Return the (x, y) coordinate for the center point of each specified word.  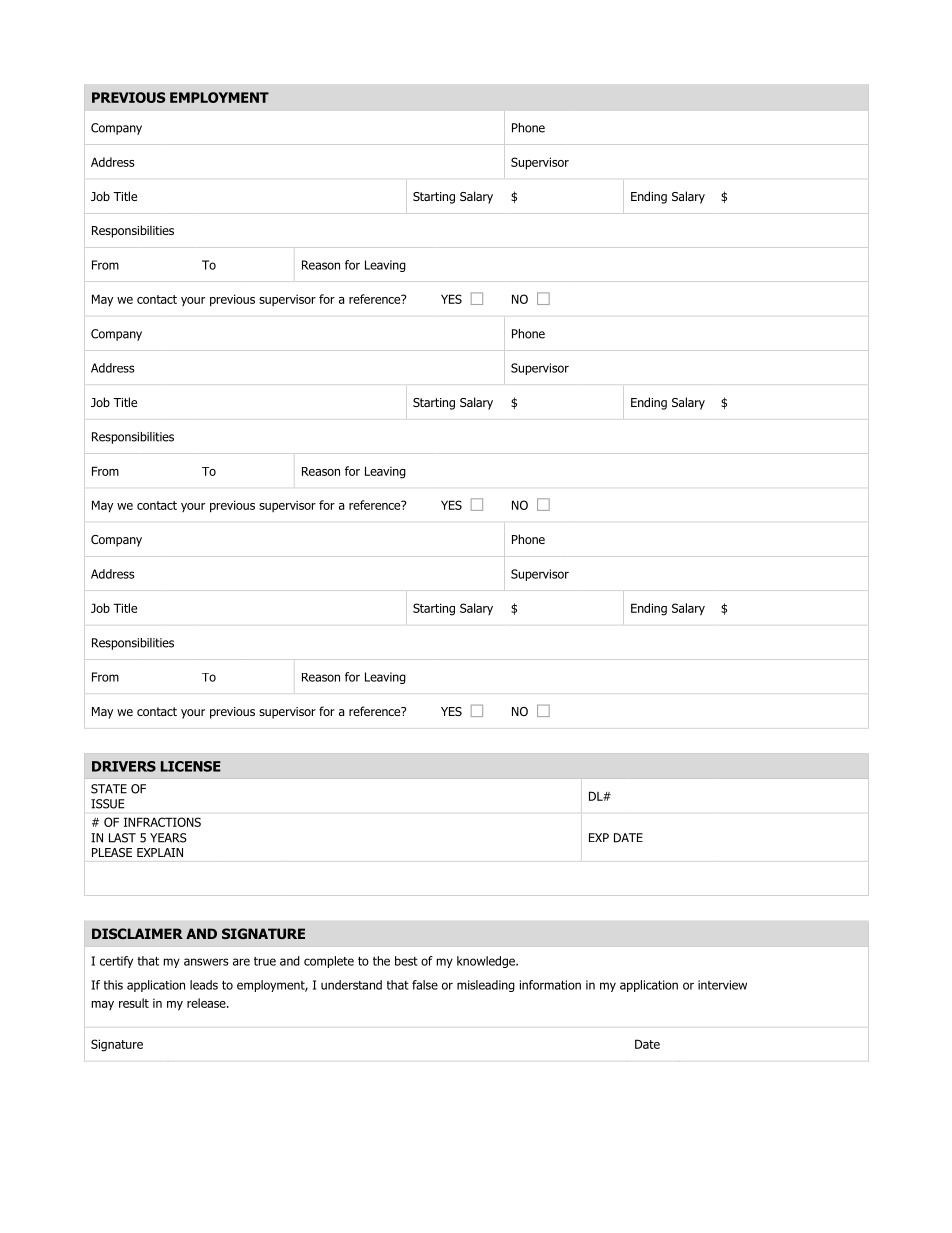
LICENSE (191, 766)
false (425, 985)
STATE (109, 789)
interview (722, 985)
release (207, 1003)
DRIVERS (124, 766)
